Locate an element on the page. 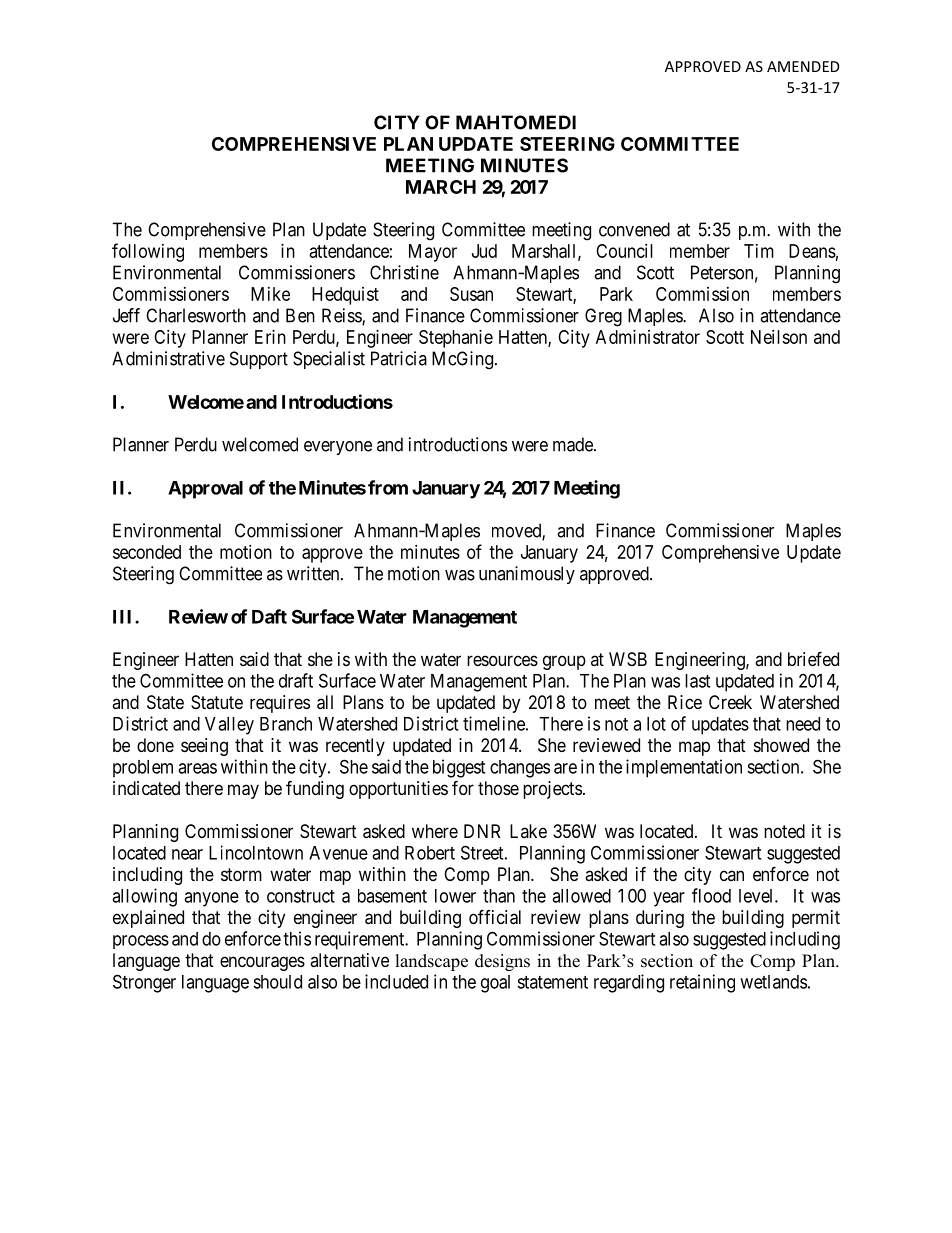  following is located at coordinates (148, 252).
